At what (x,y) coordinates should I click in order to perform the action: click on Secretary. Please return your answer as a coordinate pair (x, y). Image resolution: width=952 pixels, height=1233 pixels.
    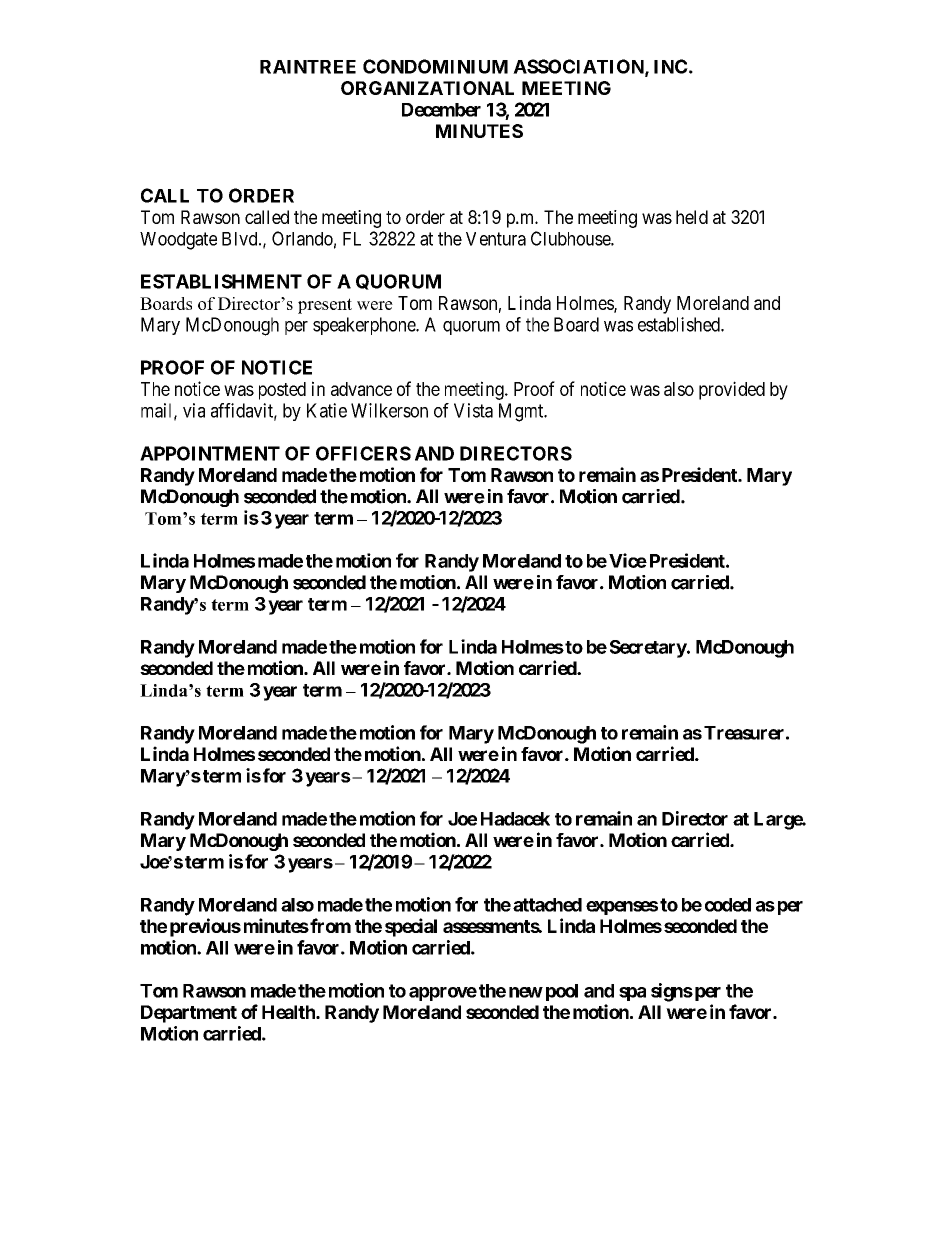
    Looking at the image, I should click on (649, 649).
